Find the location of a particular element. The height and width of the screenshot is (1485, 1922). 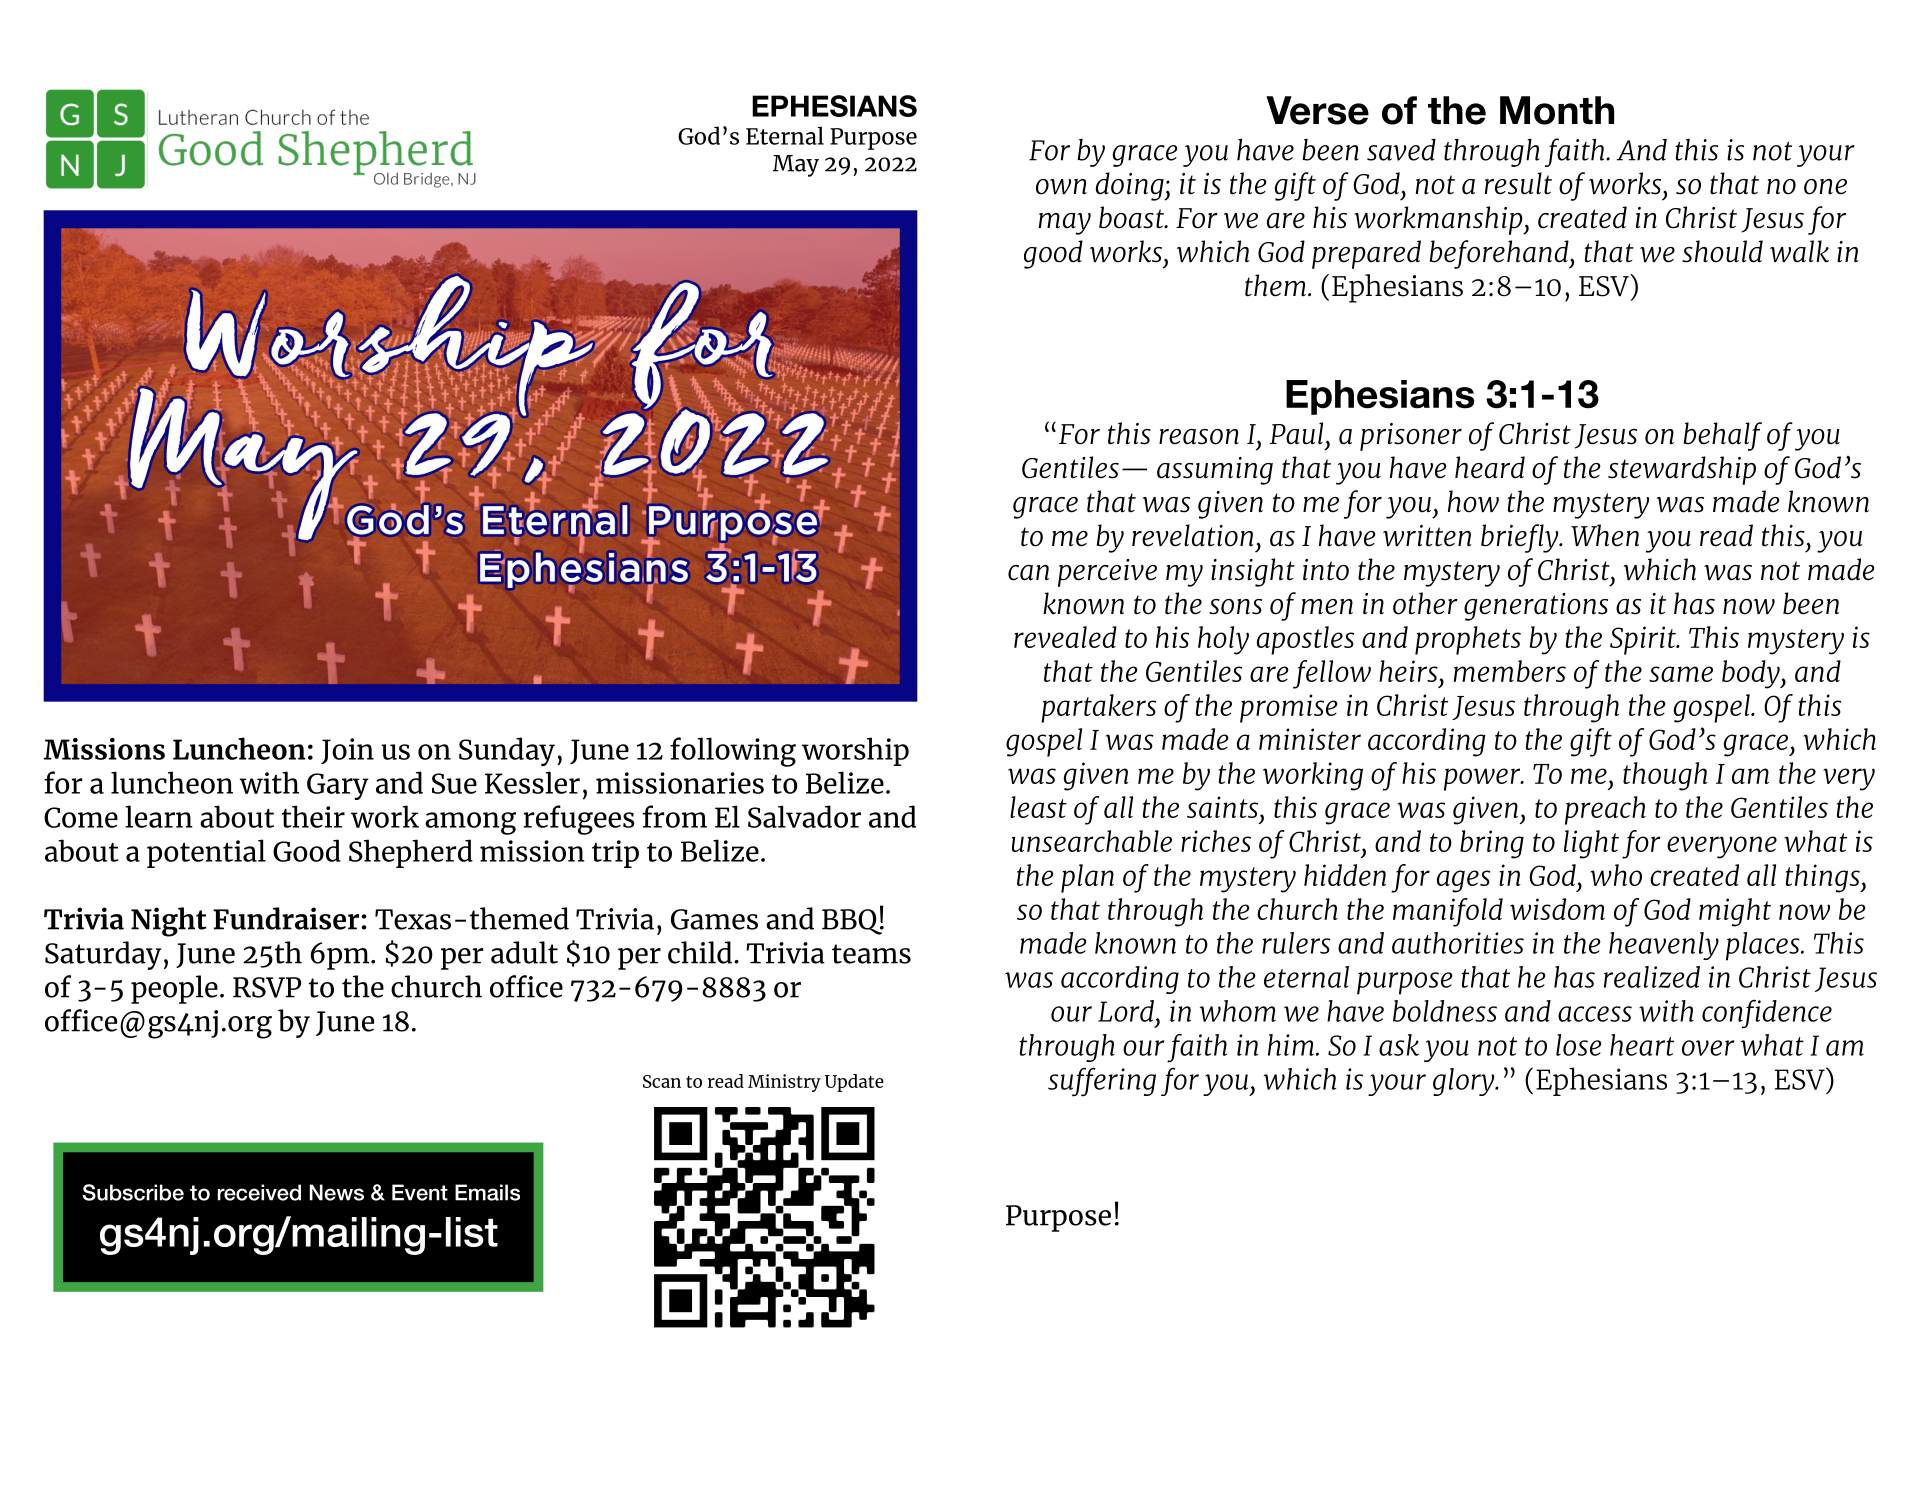

Month is located at coordinates (1557, 110).
